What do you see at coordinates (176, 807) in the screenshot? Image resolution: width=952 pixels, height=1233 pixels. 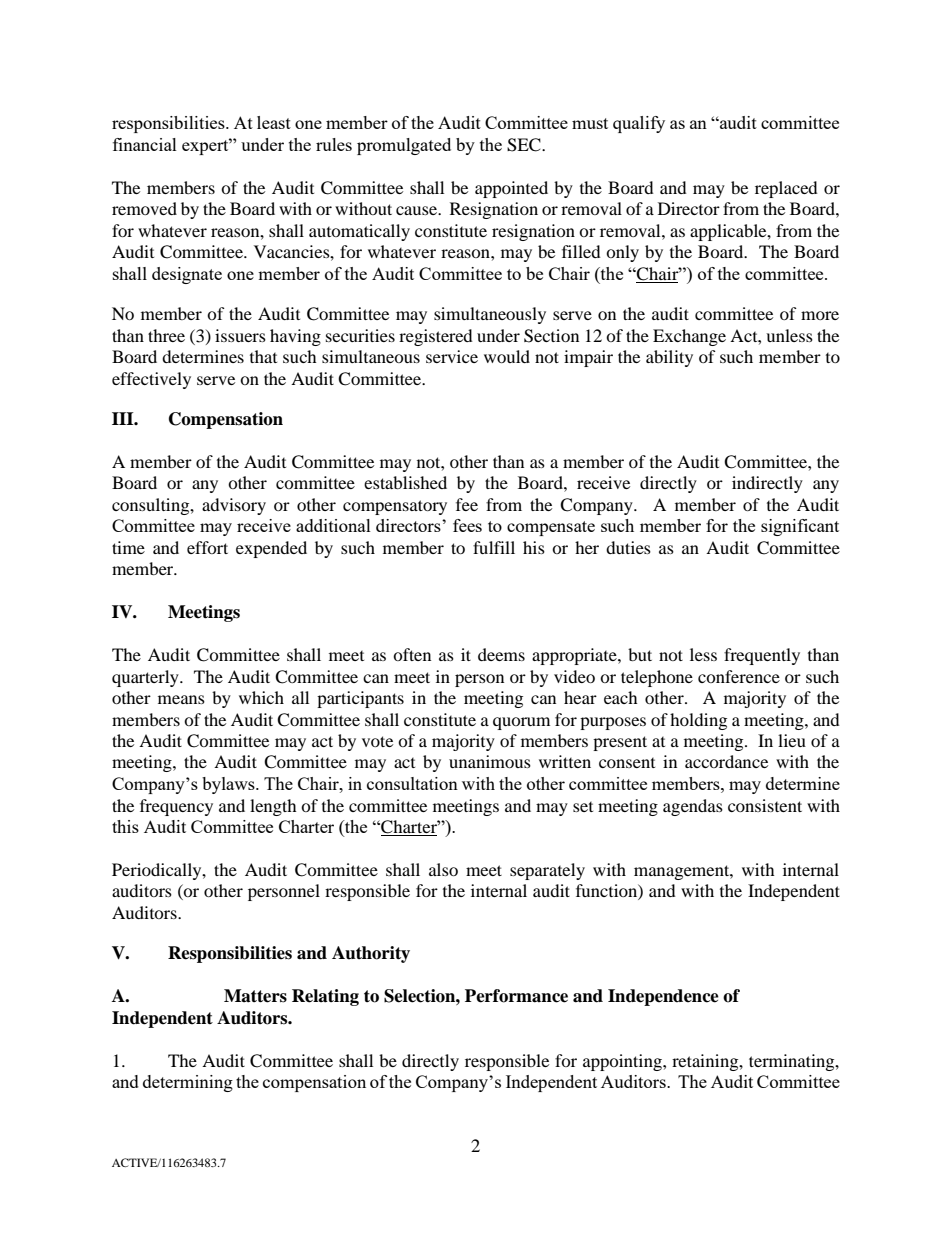 I see `frequency` at bounding box center [176, 807].
